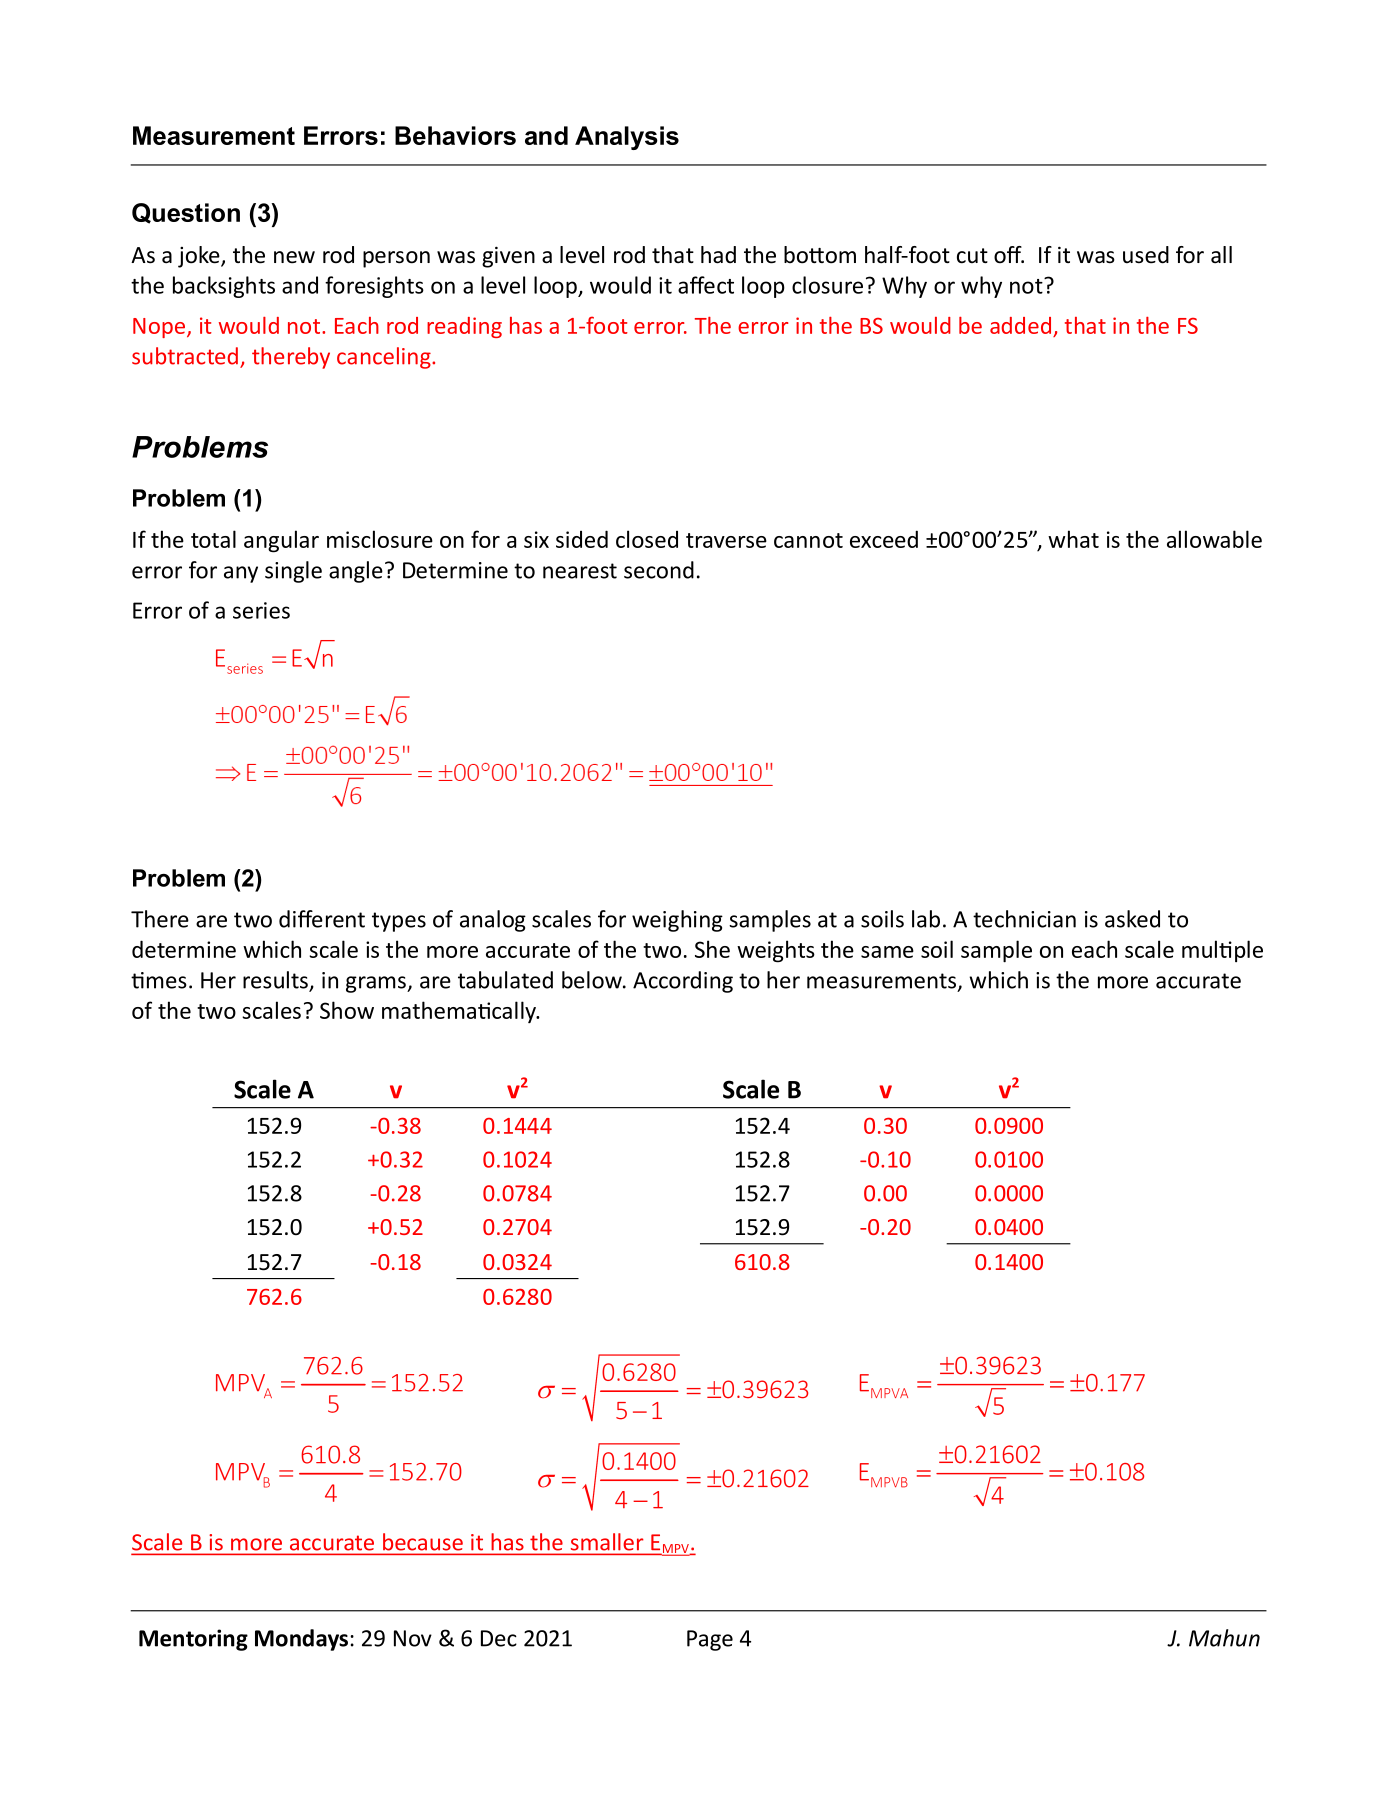 This document has width=1389, height=1797. What do you see at coordinates (659, 570) in the document?
I see `second` at bounding box center [659, 570].
